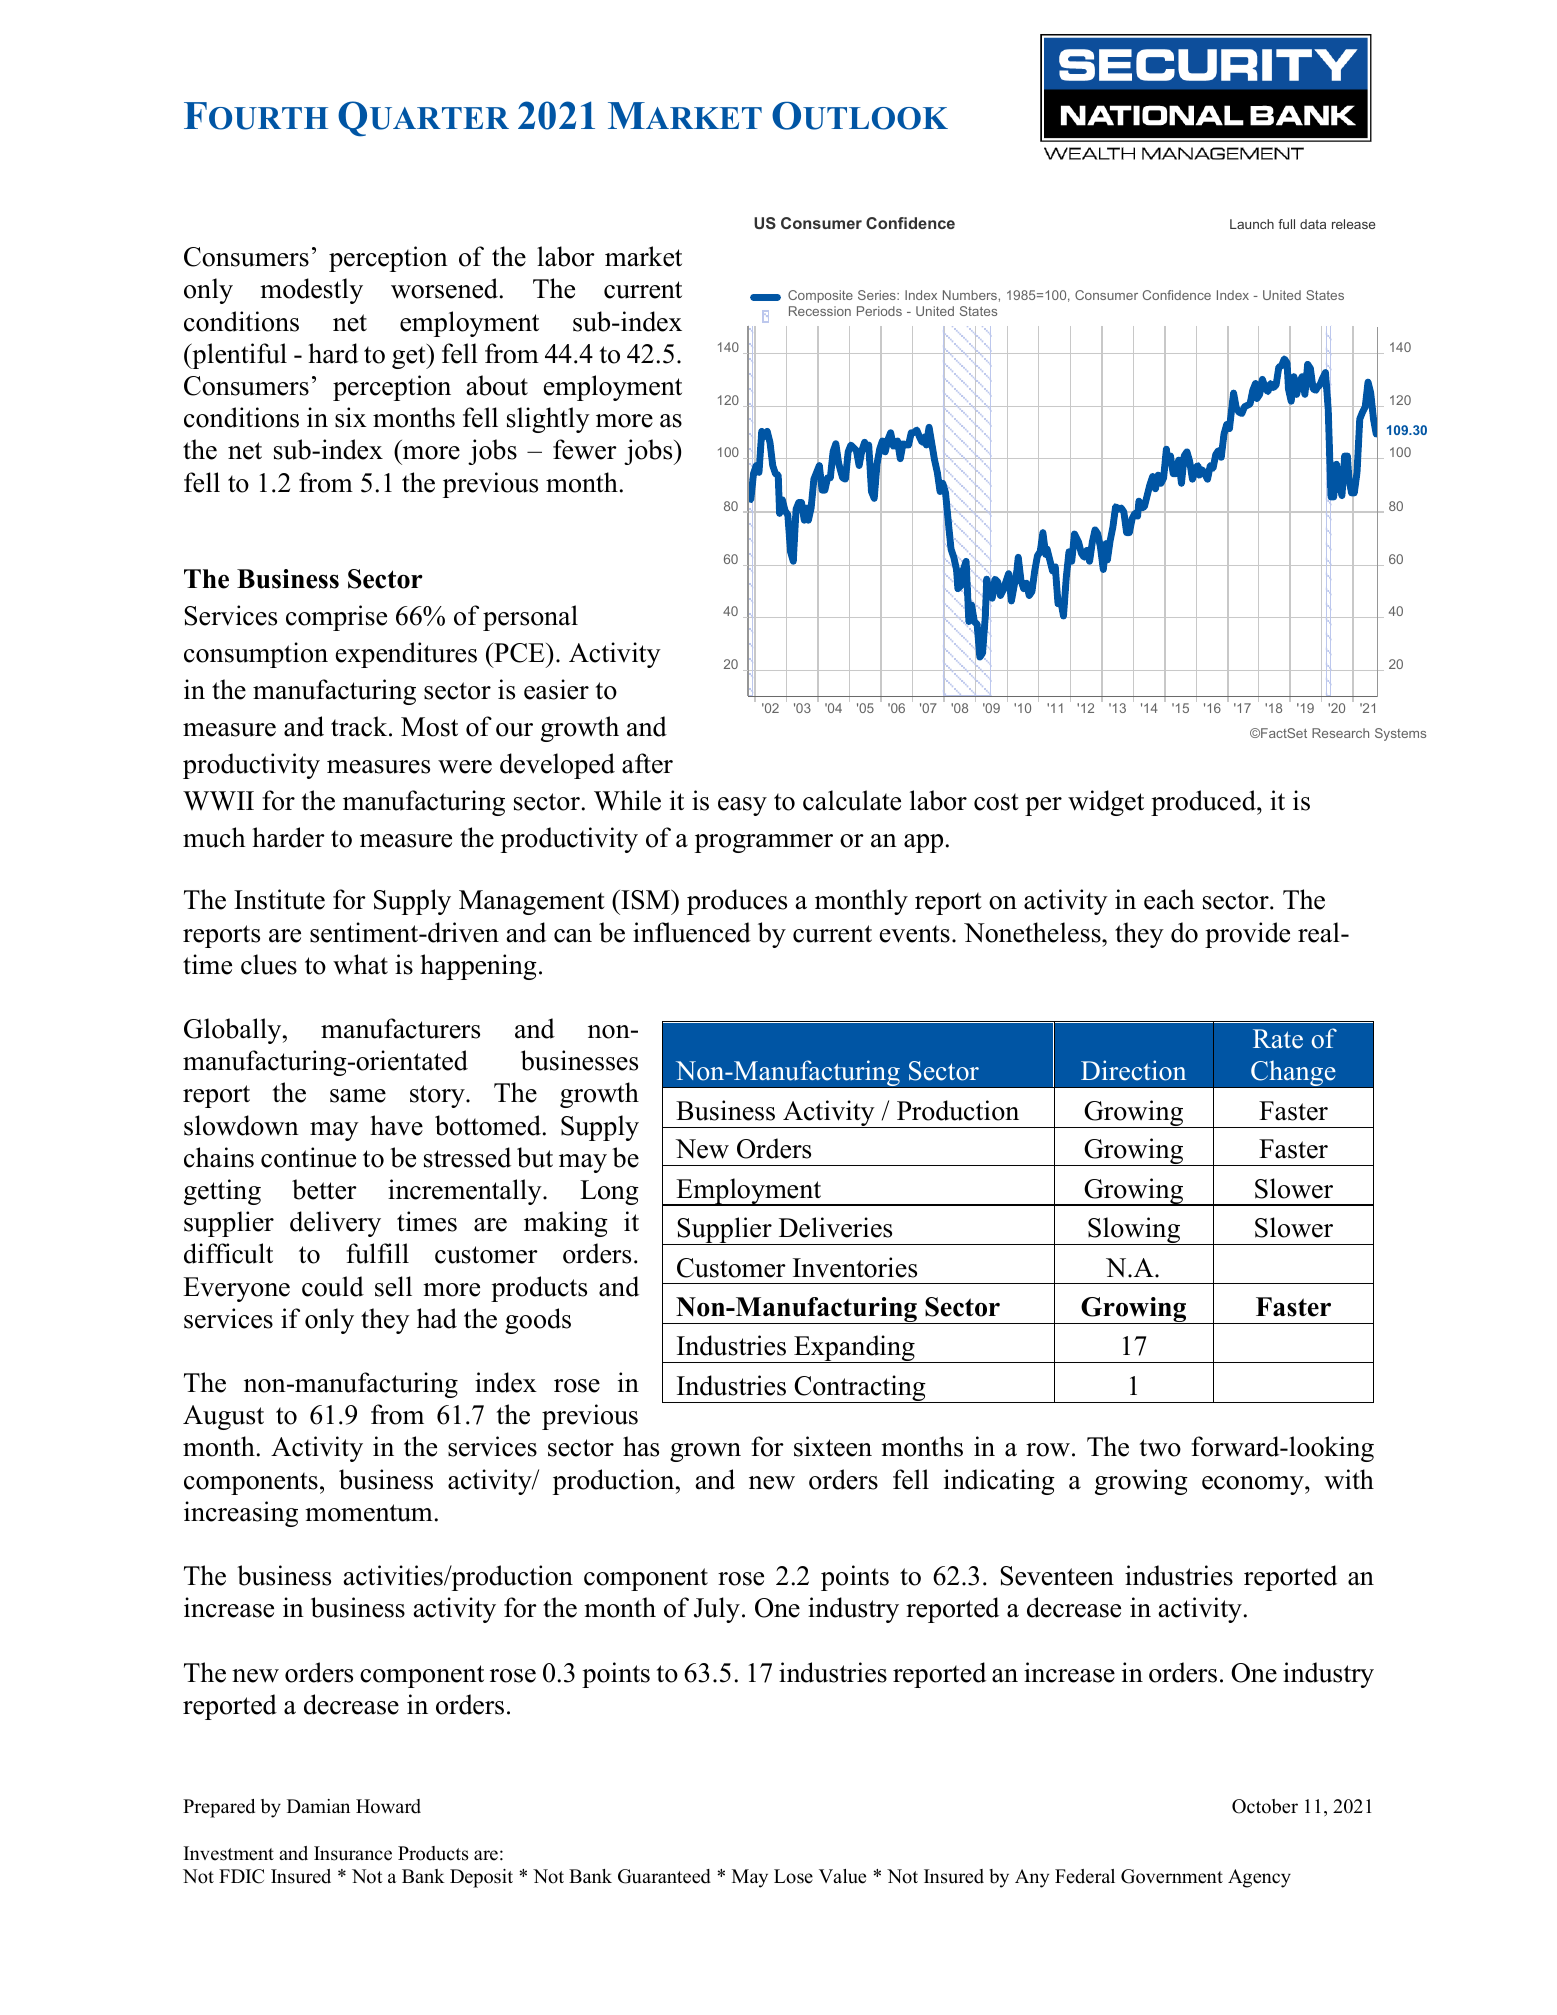 The width and height of the document is (1557, 2015). I want to click on manufacturers, so click(400, 1028).
